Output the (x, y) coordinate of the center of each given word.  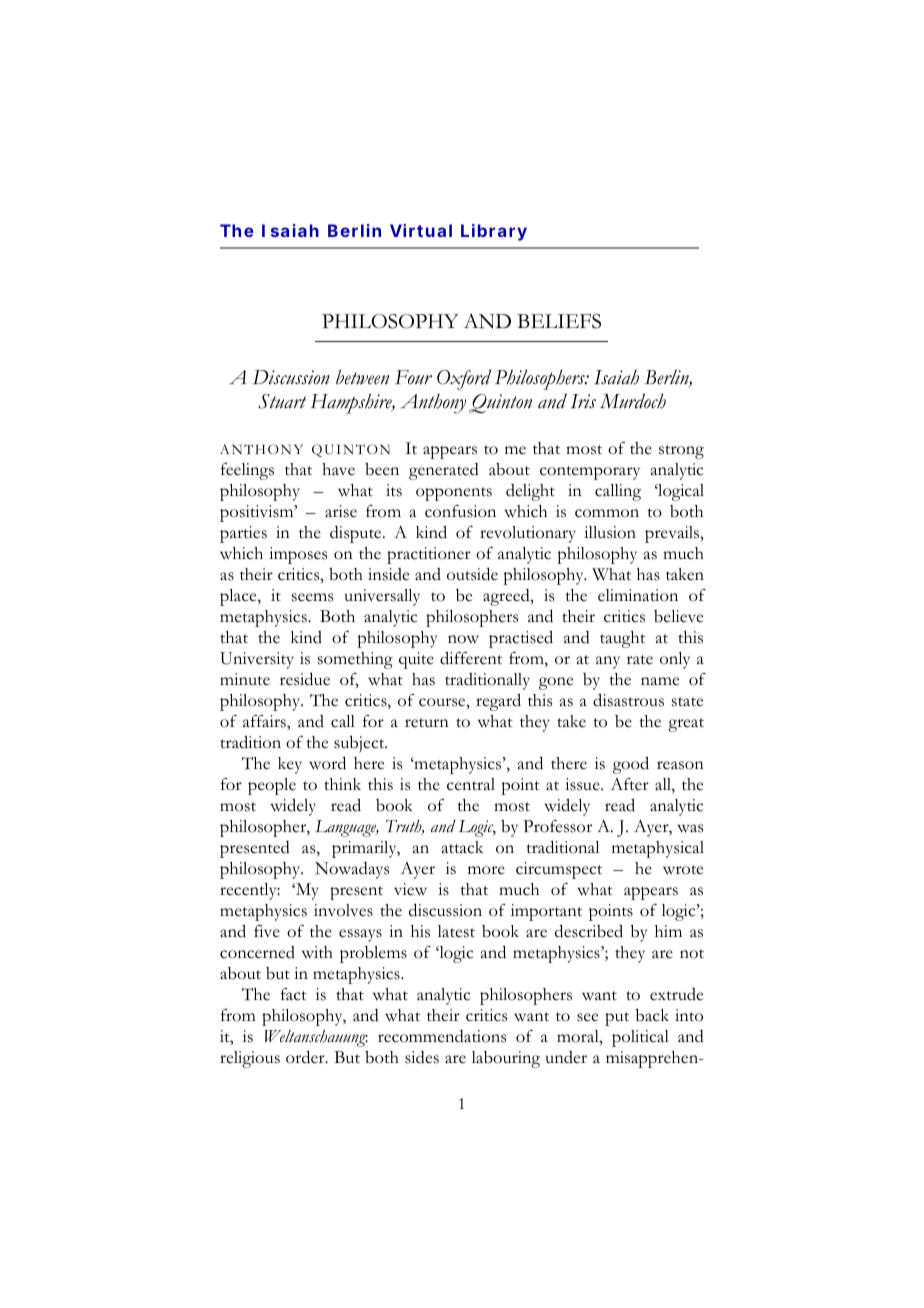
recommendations (442, 1036)
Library (494, 232)
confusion (460, 511)
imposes (298, 555)
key (290, 765)
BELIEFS (559, 321)
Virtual (421, 230)
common (607, 513)
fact (294, 994)
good (631, 765)
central (471, 784)
